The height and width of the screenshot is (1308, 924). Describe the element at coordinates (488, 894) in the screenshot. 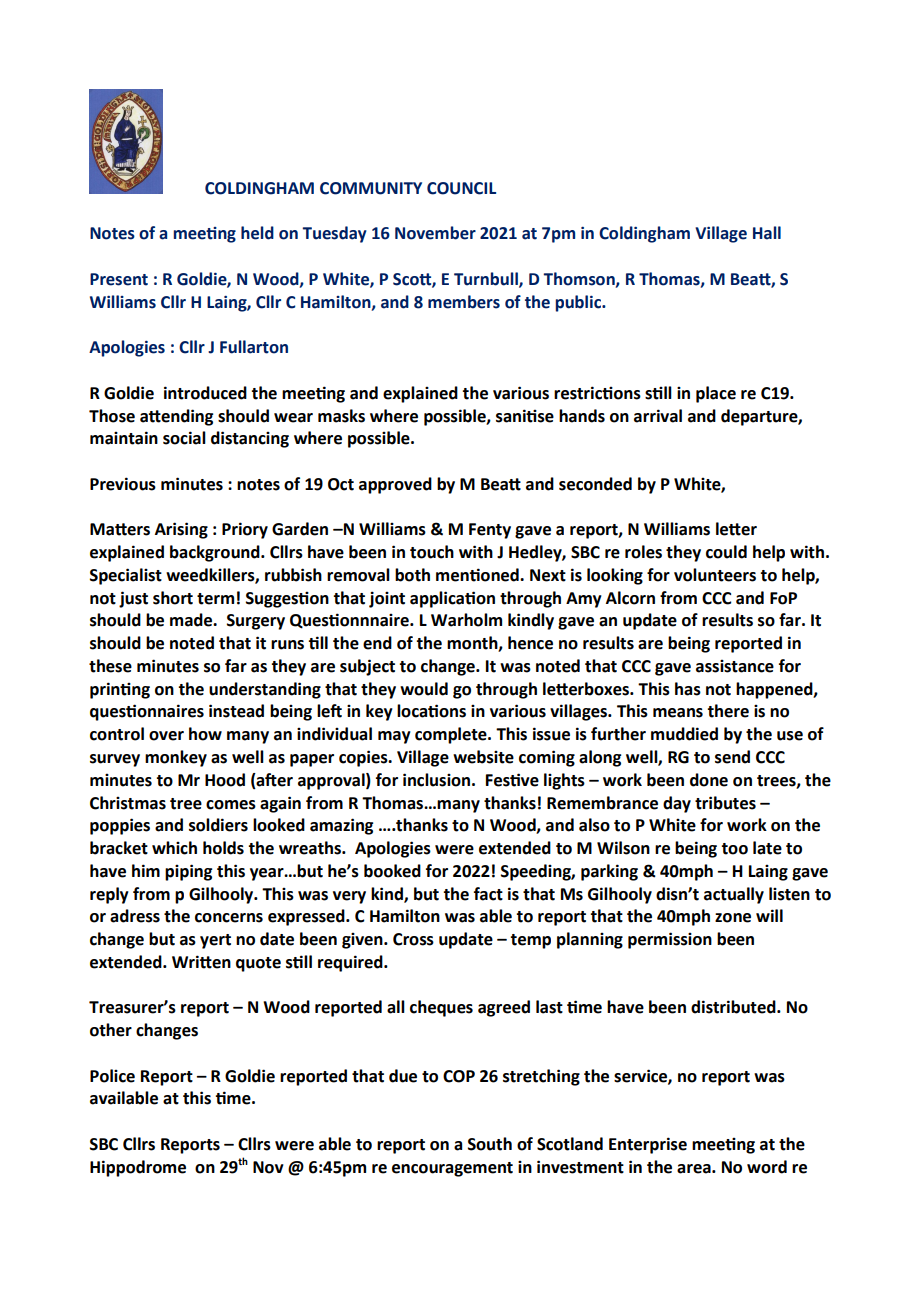

I see `fact` at that location.
